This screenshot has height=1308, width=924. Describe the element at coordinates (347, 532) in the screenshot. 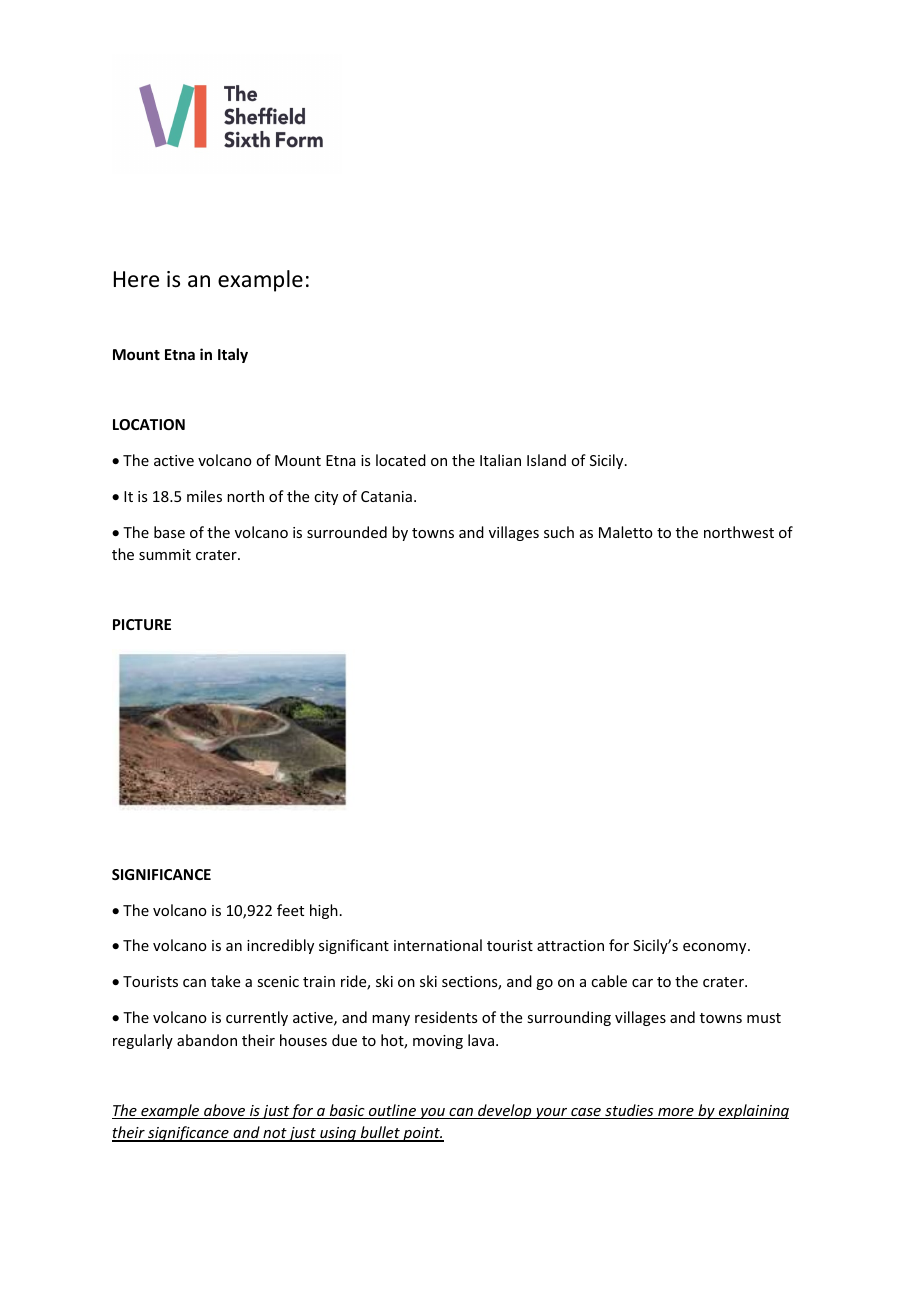

I see `surrounded` at that location.
